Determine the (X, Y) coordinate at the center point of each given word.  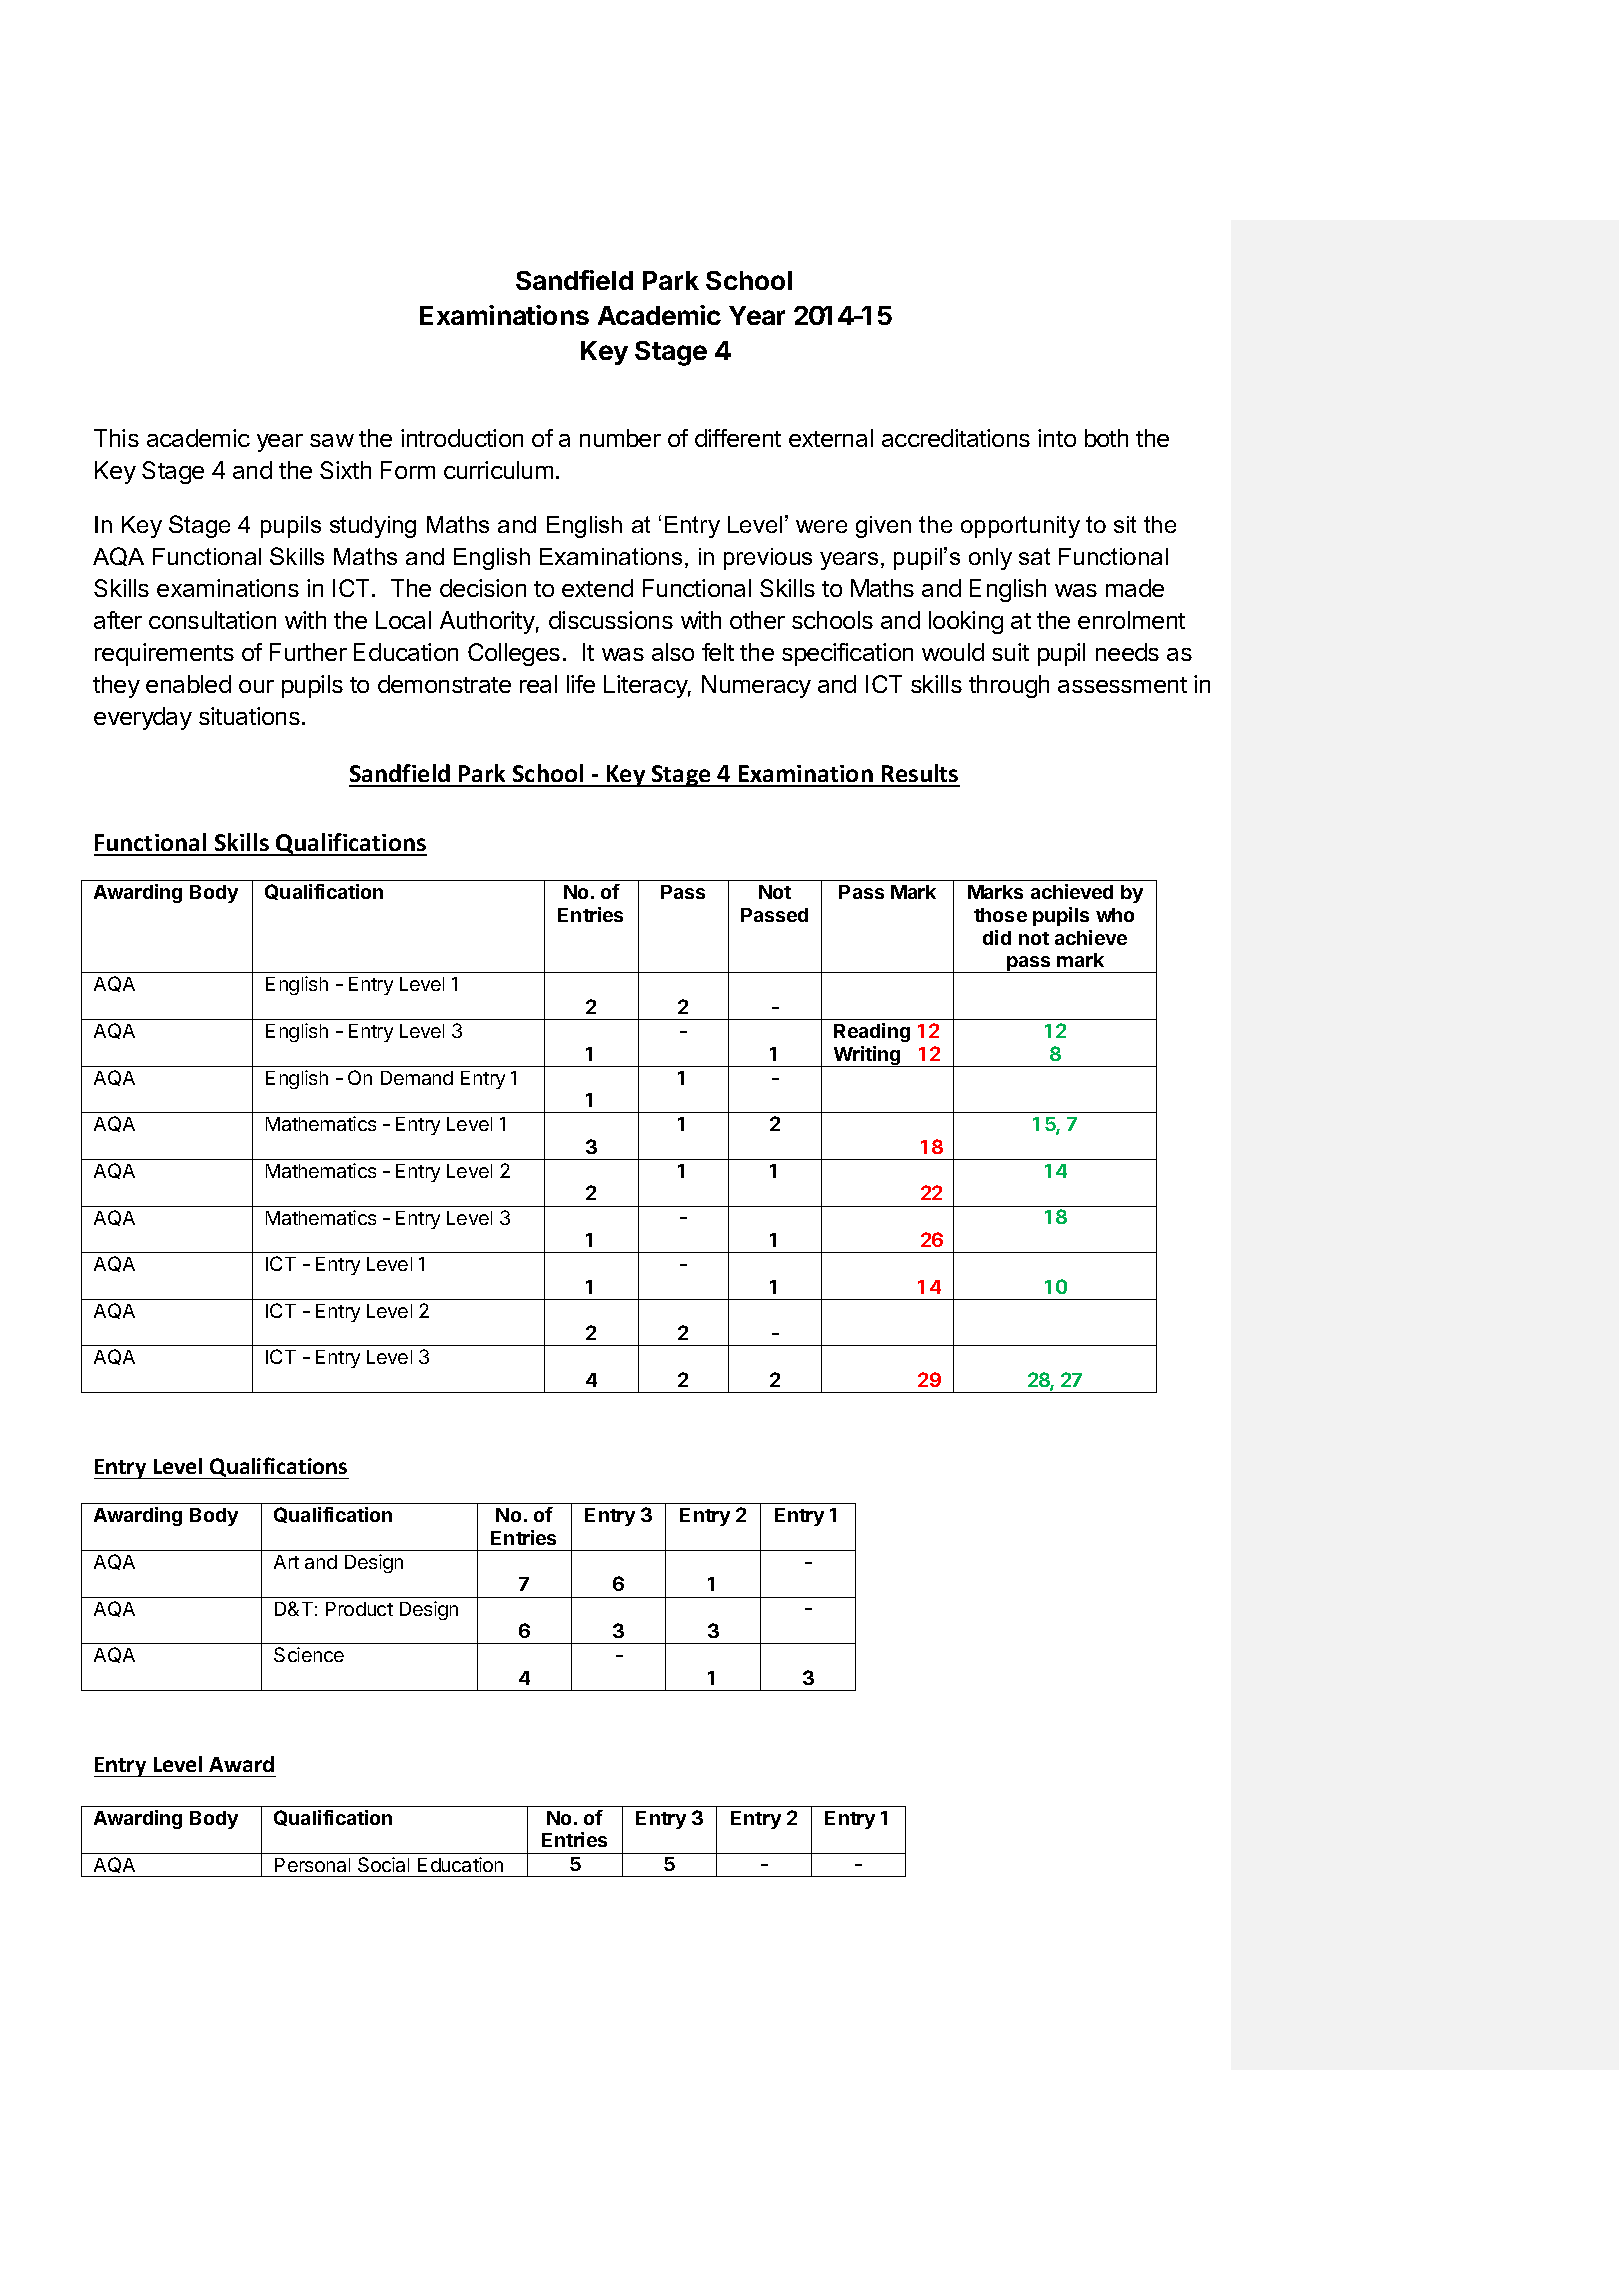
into (1057, 438)
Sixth (345, 470)
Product (359, 1609)
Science (309, 1654)
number (620, 438)
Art (286, 1562)
